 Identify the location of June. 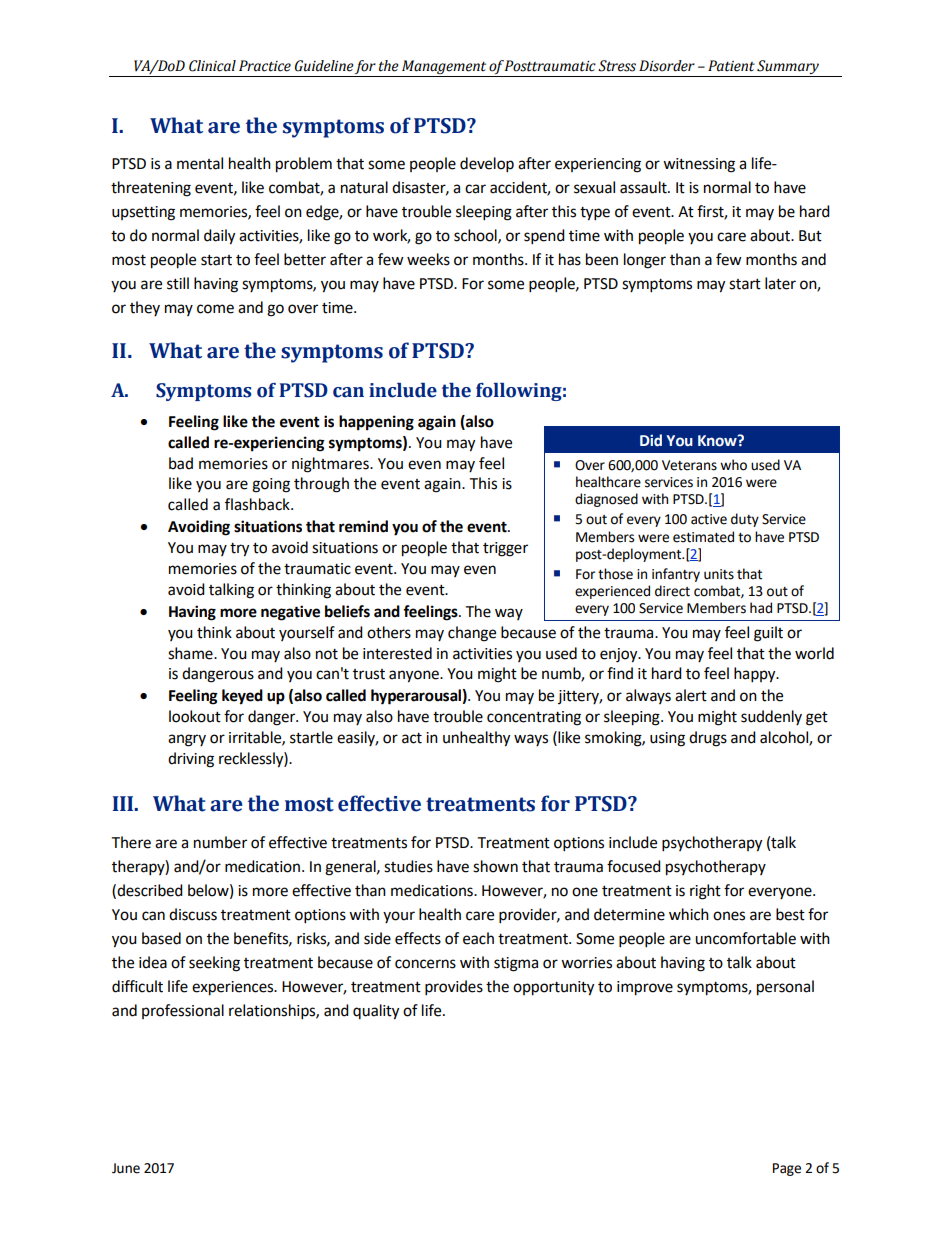
(126, 1168).
